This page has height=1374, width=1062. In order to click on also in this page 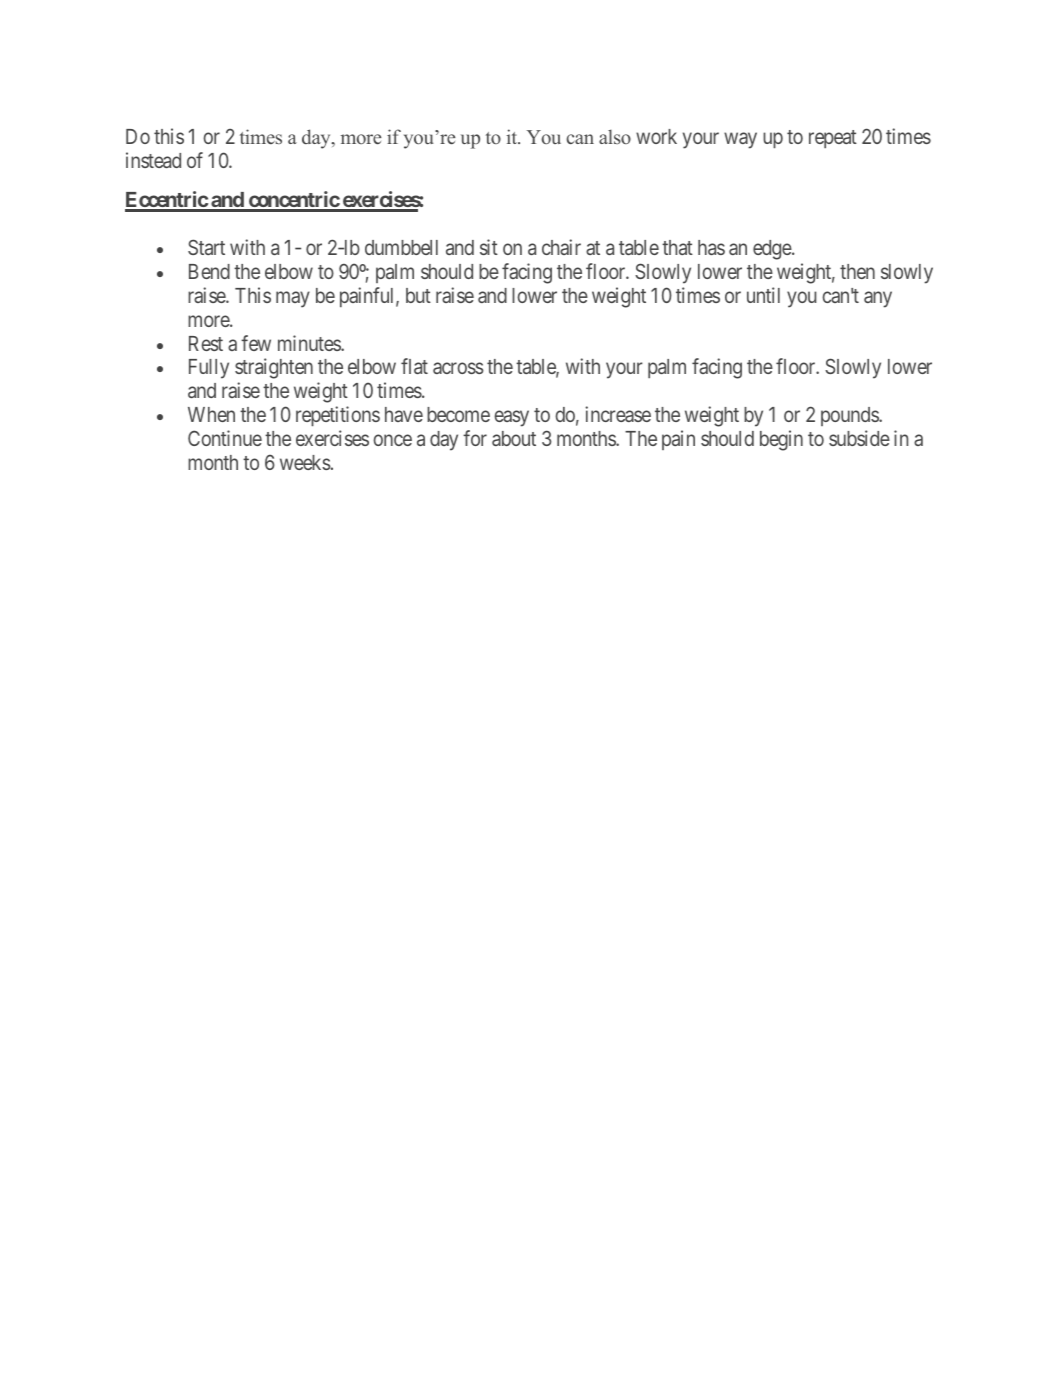, I will do `click(615, 136)`.
